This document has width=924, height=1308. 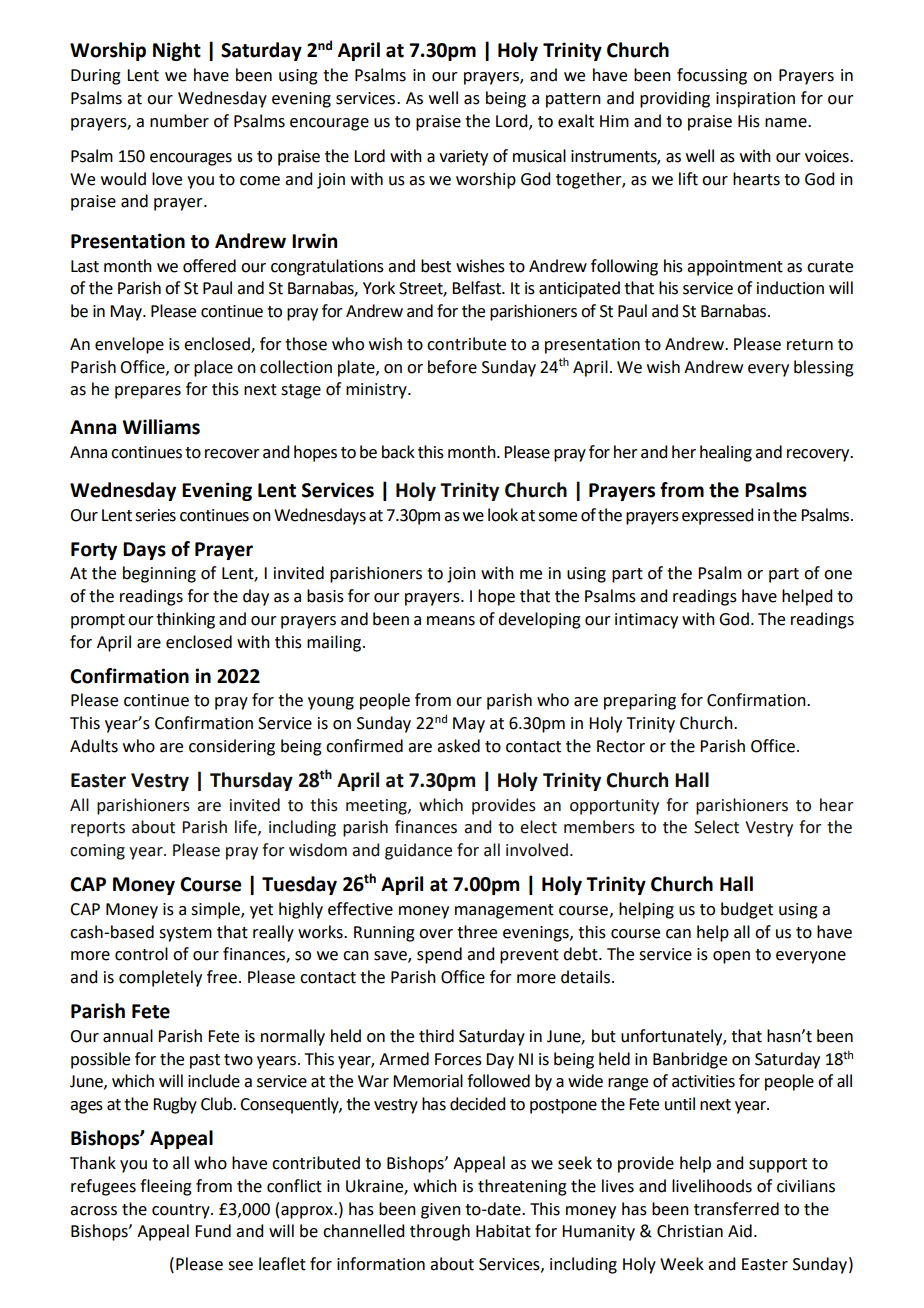 What do you see at coordinates (810, 345) in the document?
I see `return` at bounding box center [810, 345].
